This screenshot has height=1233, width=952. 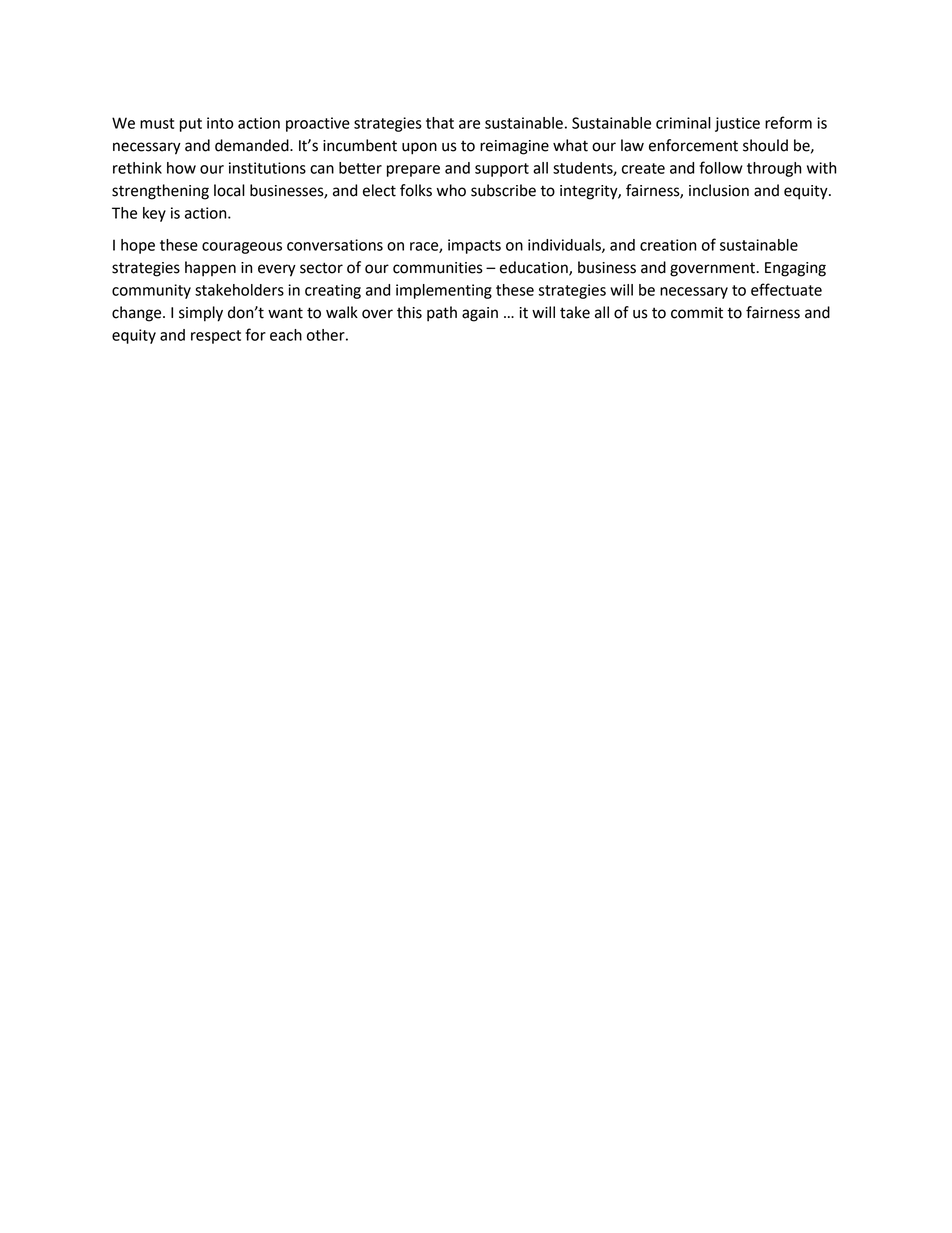 I want to click on into, so click(x=220, y=123).
